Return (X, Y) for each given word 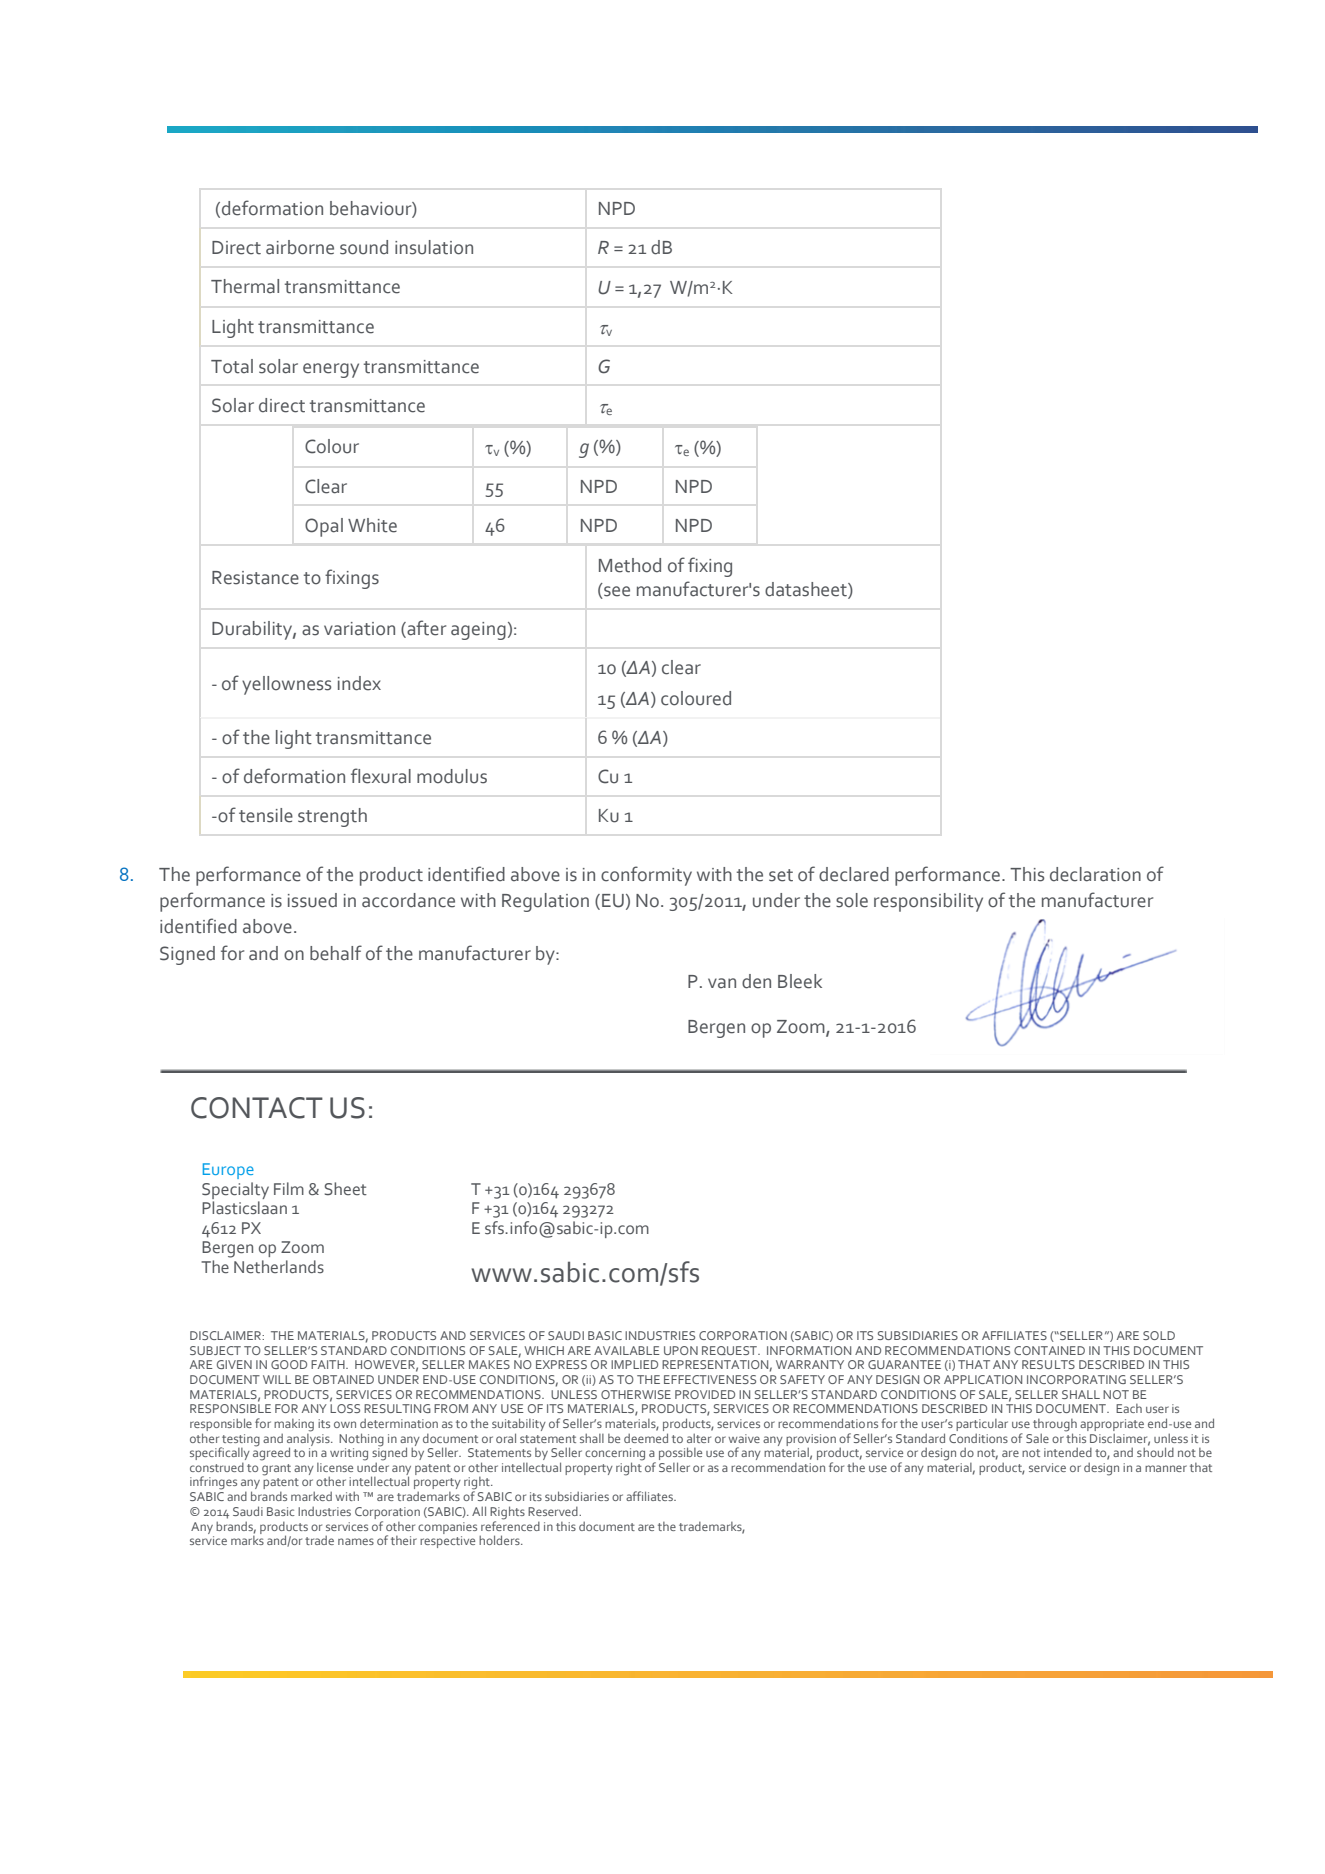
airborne (300, 247)
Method (630, 565)
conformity (646, 876)
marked (311, 1496)
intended (1068, 1452)
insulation (434, 247)
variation (359, 629)
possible (680, 1455)
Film (289, 1188)
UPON (681, 1350)
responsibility (928, 902)
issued (312, 900)
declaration (1095, 874)
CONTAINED (1049, 1350)
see (616, 592)
